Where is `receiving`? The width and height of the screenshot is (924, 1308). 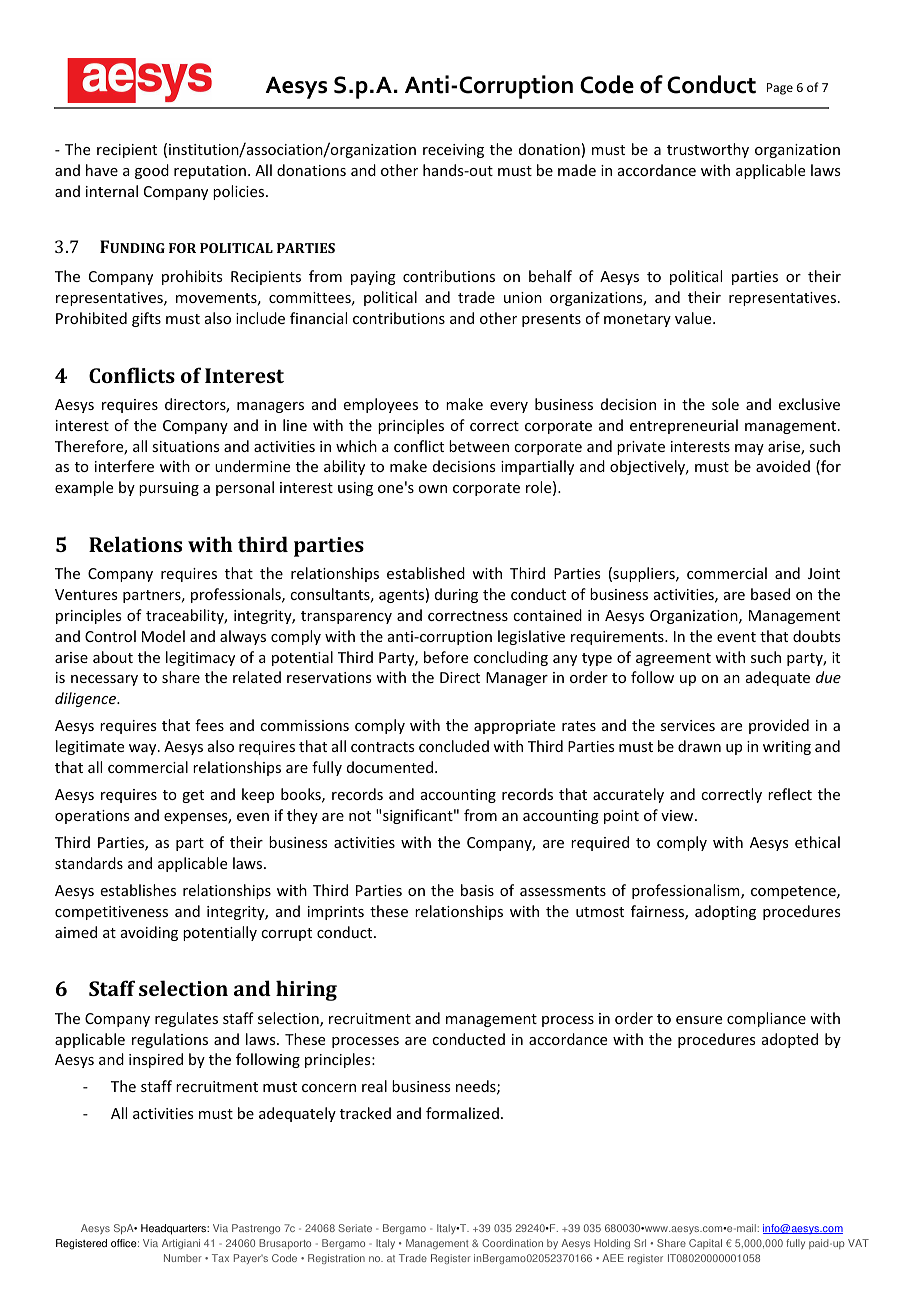 receiving is located at coordinates (453, 151).
